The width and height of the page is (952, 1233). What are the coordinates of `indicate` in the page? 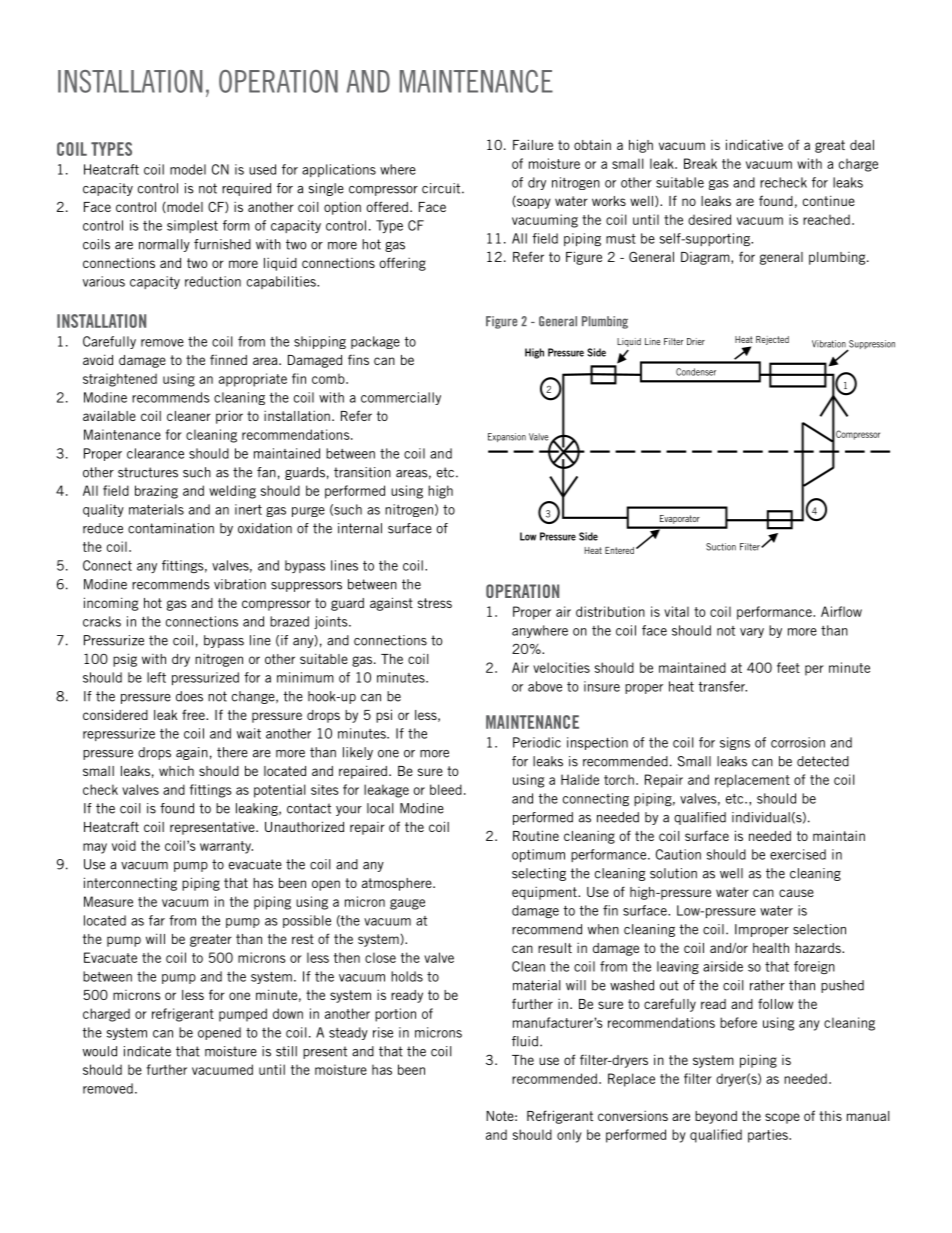 It's located at (147, 1051).
